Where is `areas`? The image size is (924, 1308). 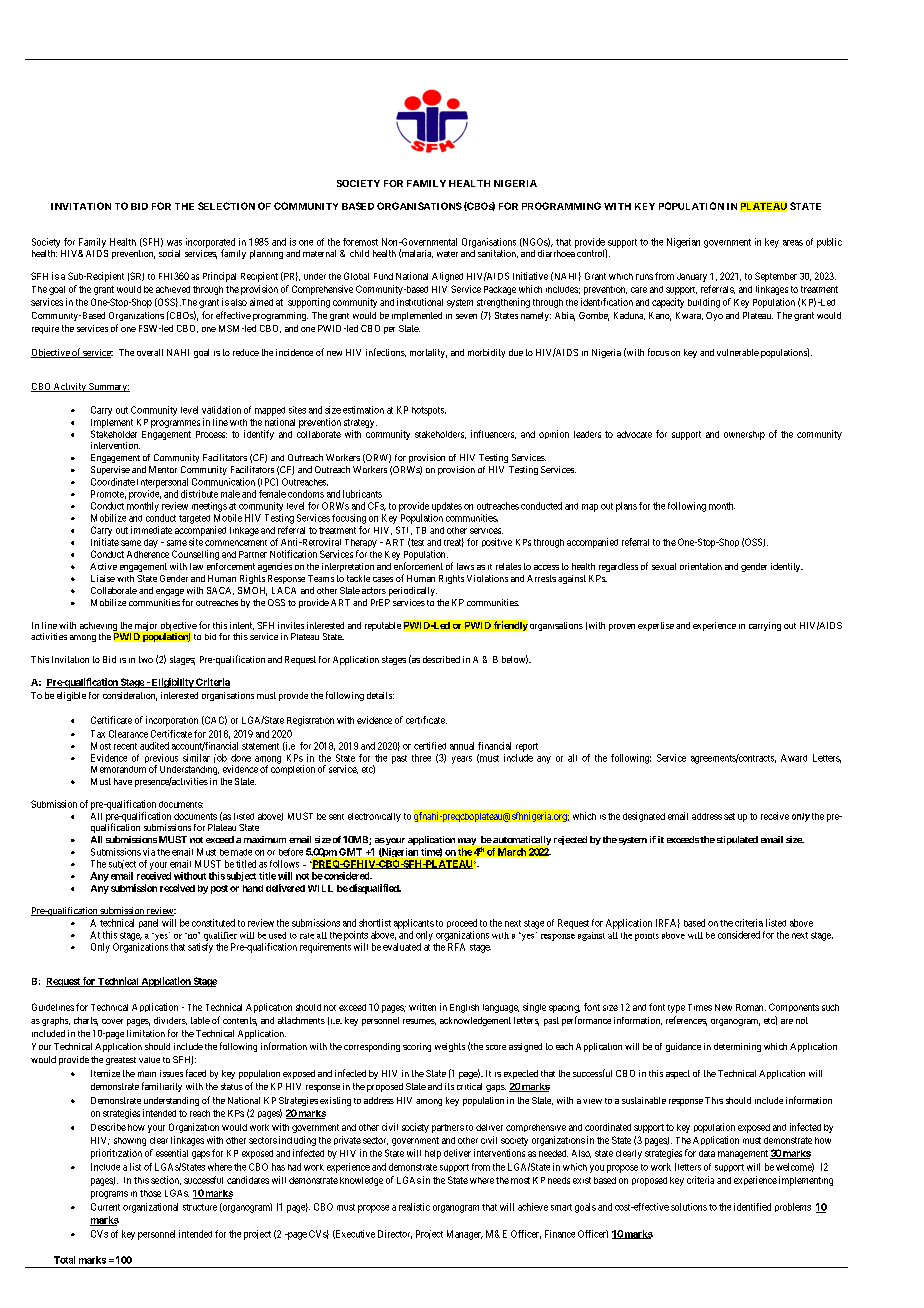 areas is located at coordinates (793, 243).
